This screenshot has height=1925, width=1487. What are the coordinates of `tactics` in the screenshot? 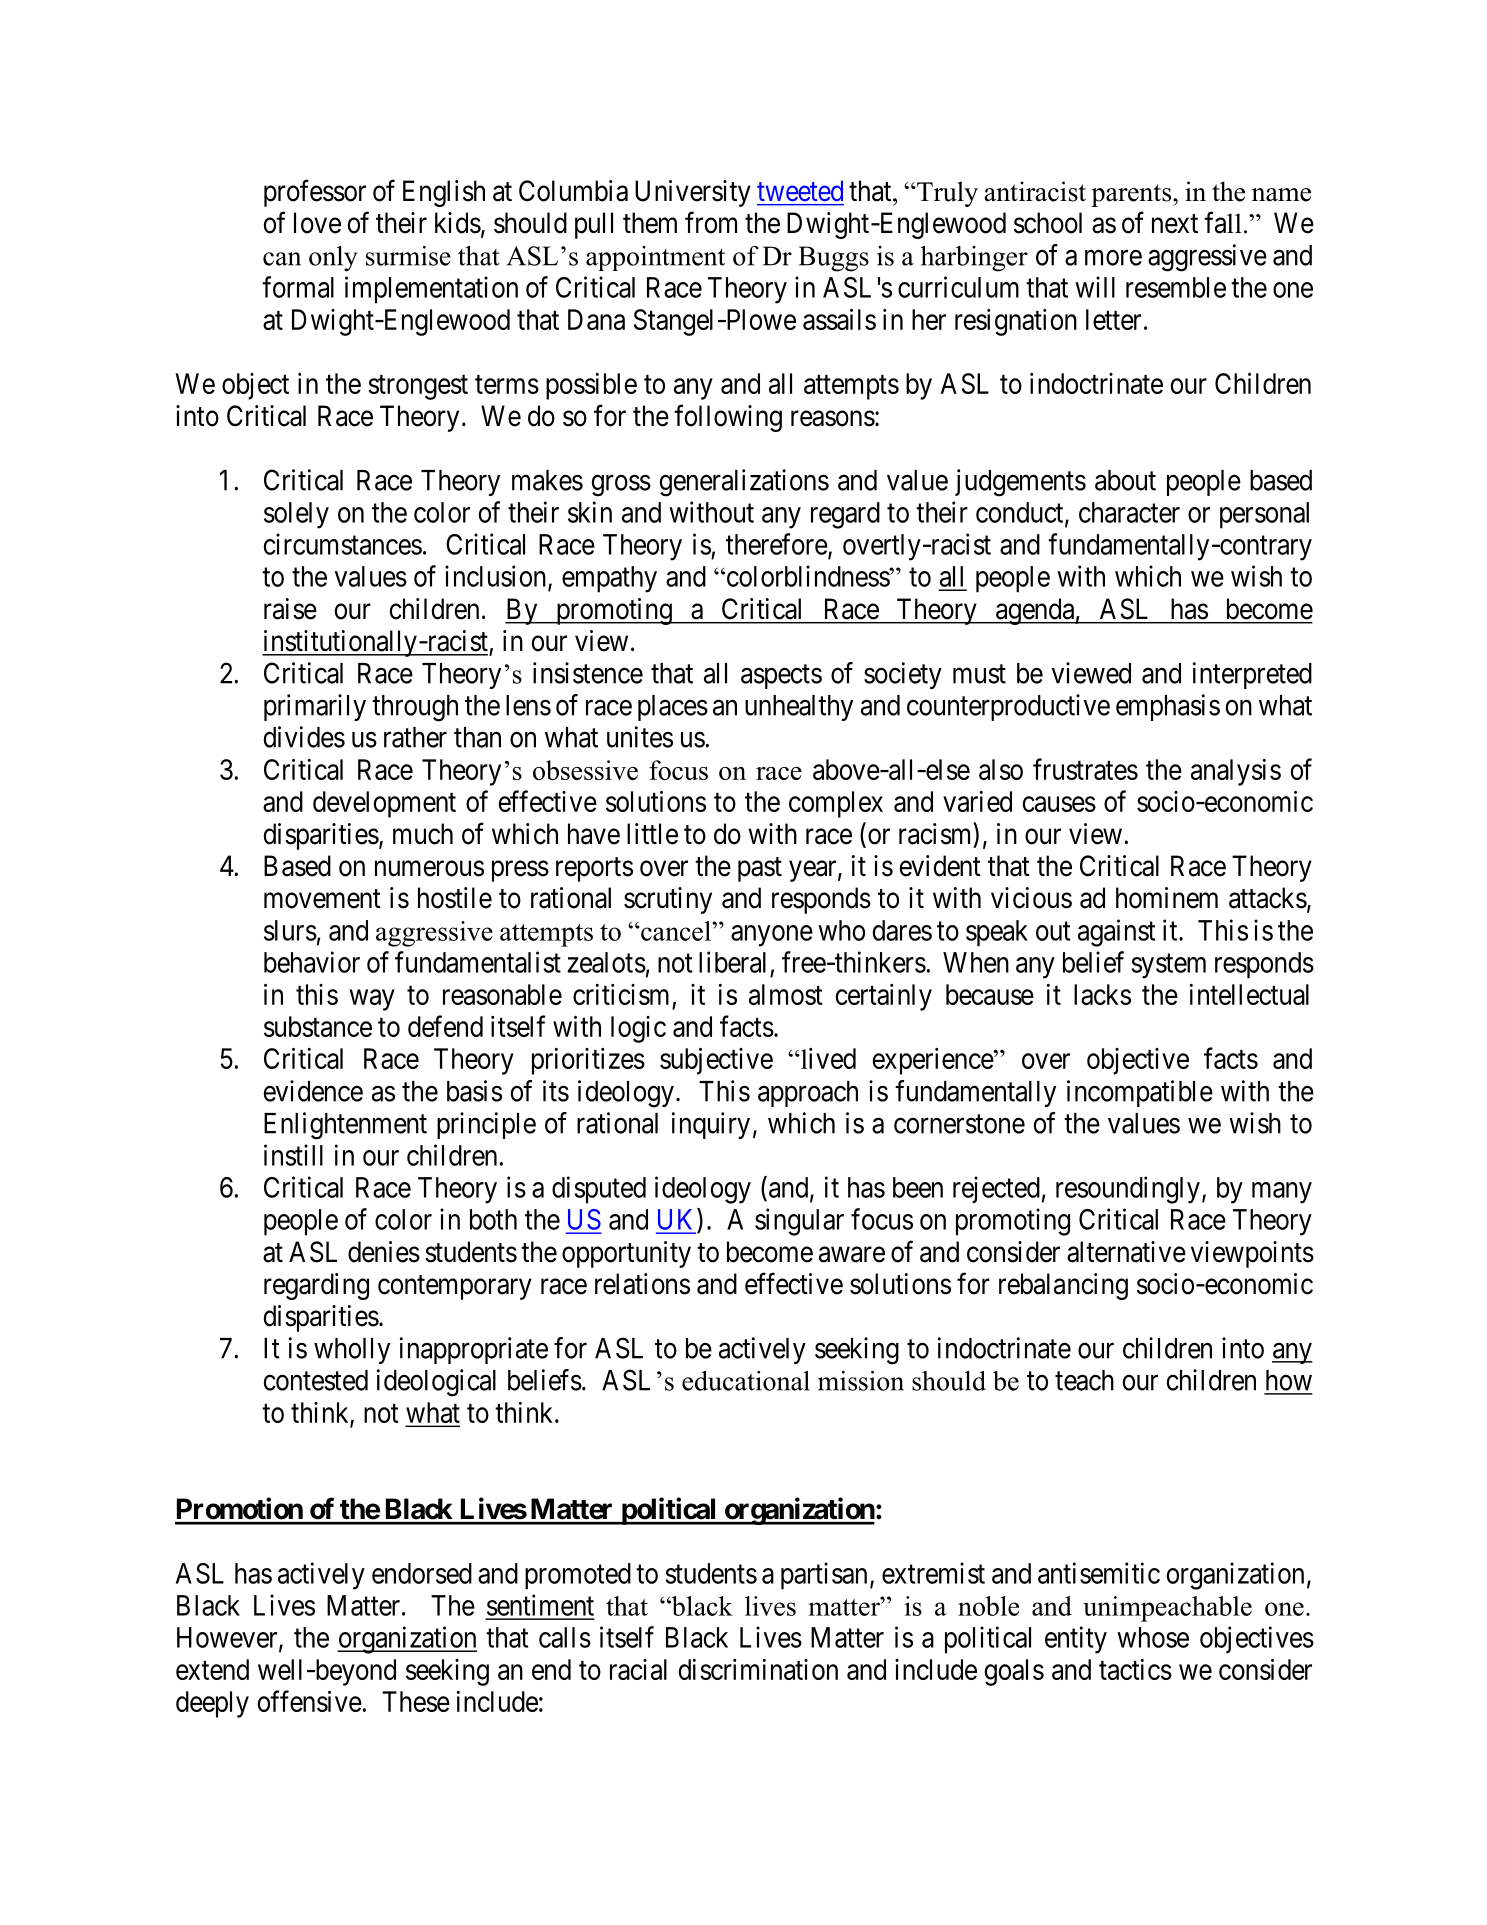 It's located at (1135, 1669).
